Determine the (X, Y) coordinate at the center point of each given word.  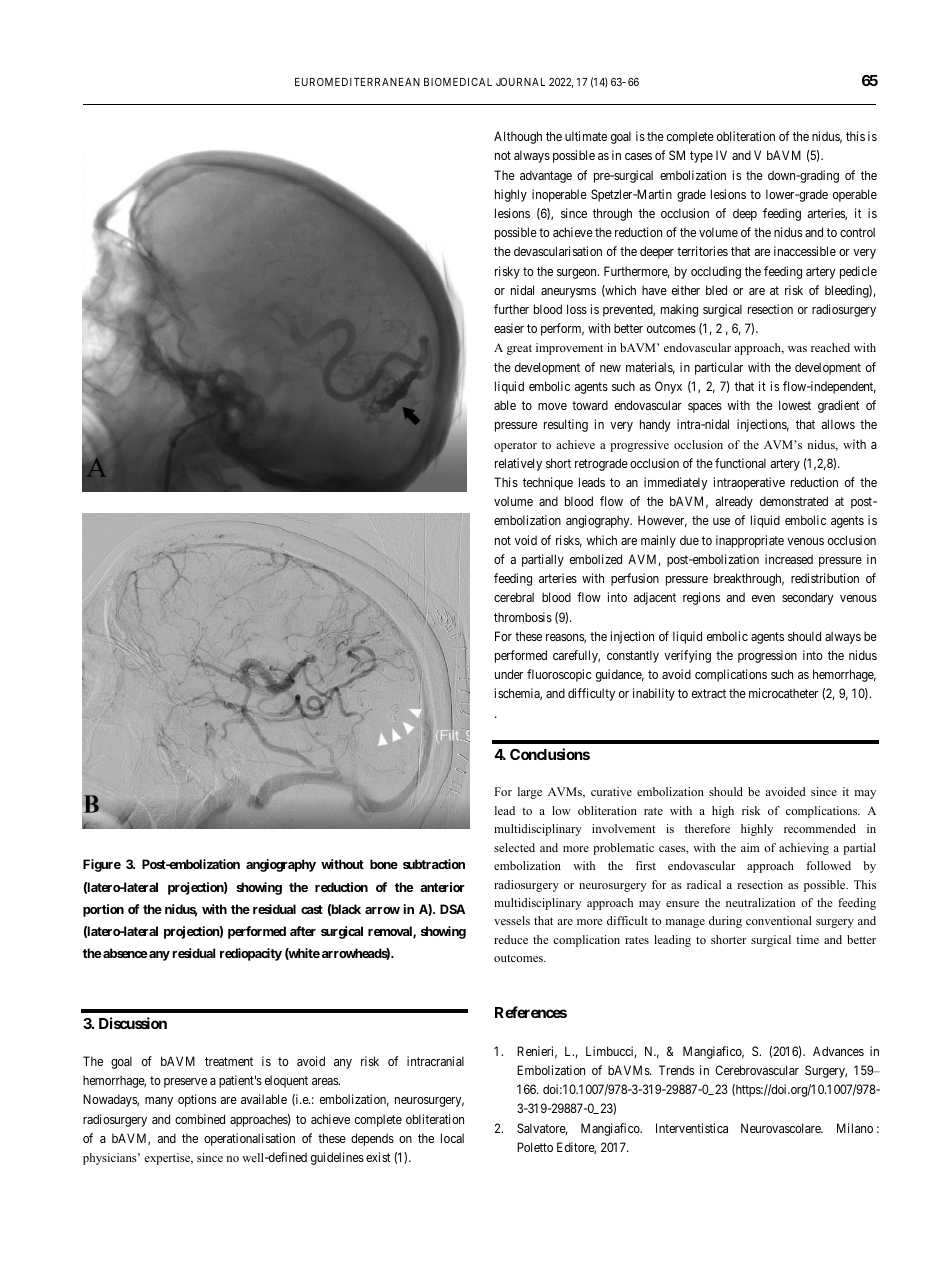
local (452, 1138)
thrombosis (523, 617)
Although (518, 137)
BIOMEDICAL (458, 82)
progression (767, 656)
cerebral (514, 597)
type (701, 157)
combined (200, 1119)
